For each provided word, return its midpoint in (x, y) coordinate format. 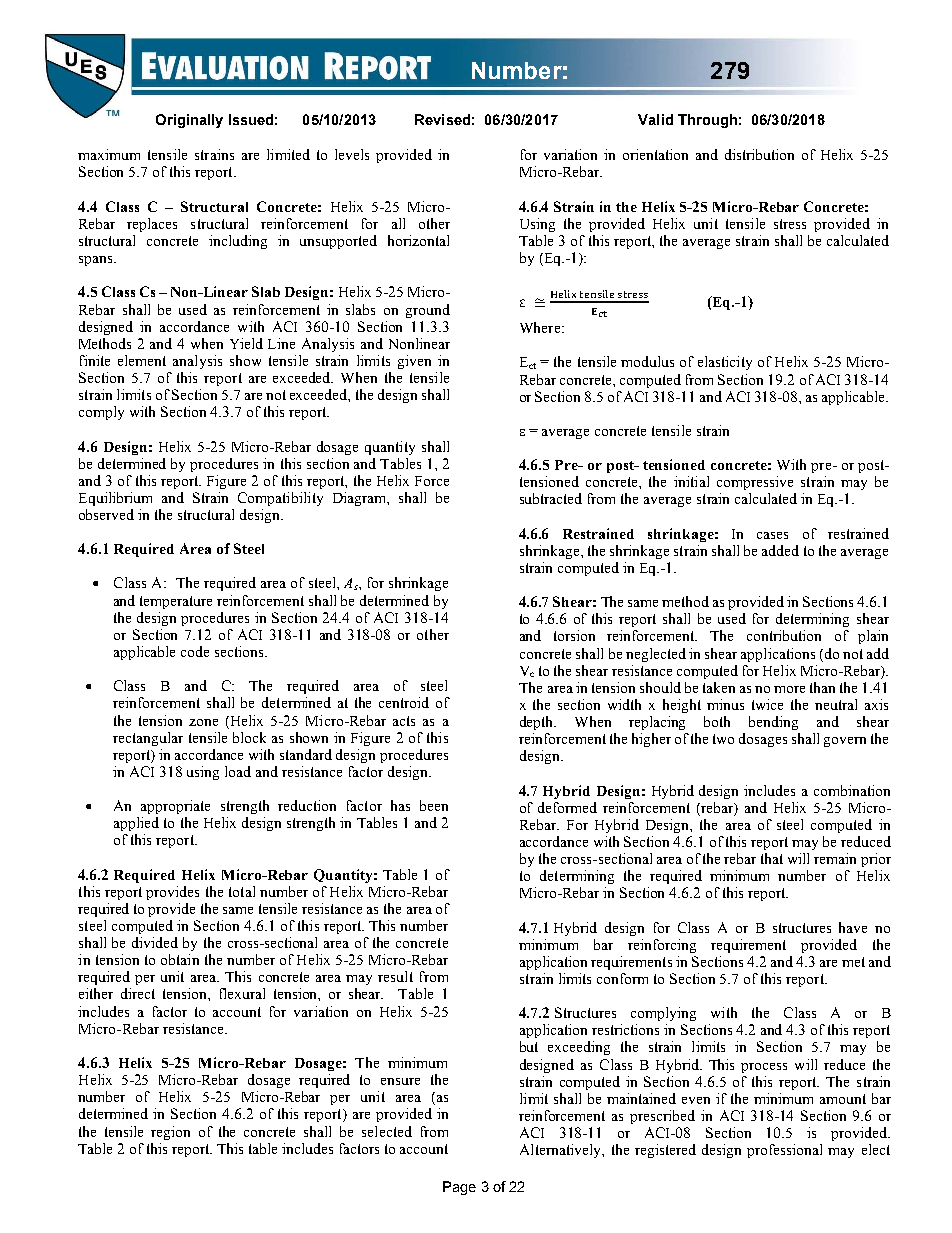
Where (541, 327)
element (142, 360)
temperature (176, 602)
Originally (189, 121)
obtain (180, 959)
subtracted (551, 498)
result (395, 976)
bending (773, 723)
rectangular (148, 739)
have (853, 927)
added (780, 550)
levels (352, 154)
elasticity (725, 363)
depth (538, 723)
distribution (759, 154)
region (170, 1133)
